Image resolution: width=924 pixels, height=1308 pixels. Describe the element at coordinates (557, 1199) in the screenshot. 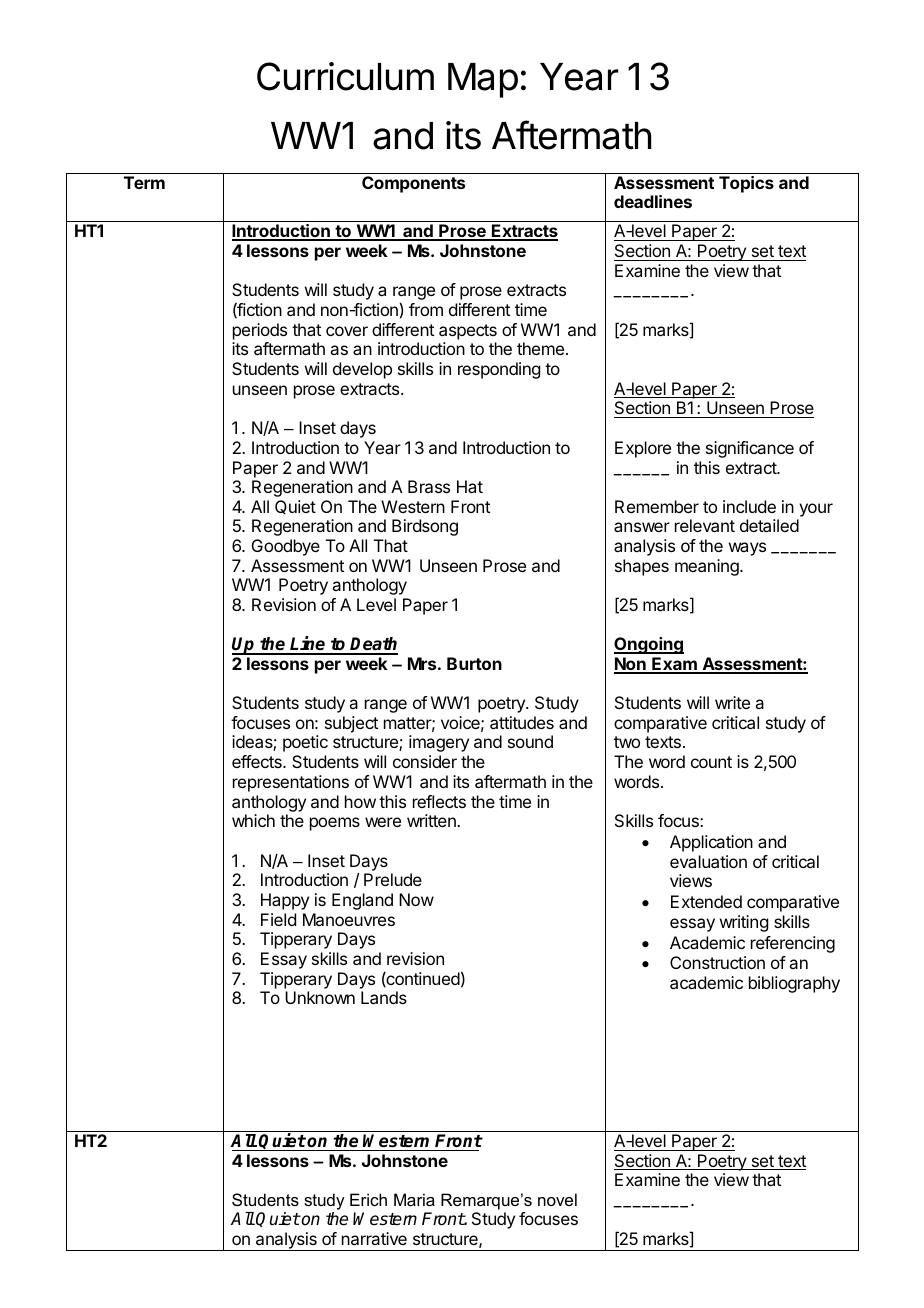

I see `novel` at that location.
